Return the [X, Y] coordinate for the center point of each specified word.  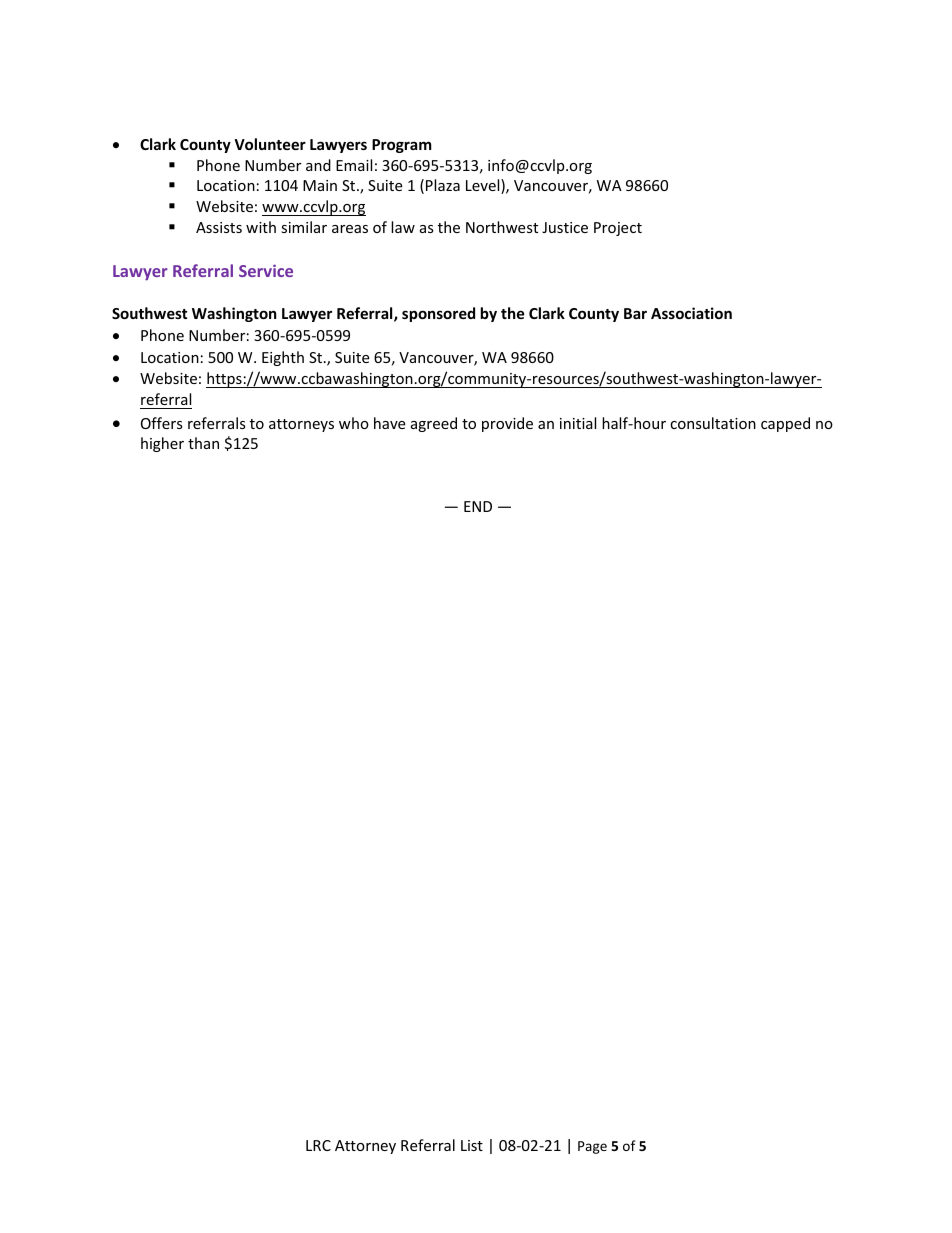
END [478, 506]
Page [592, 1147]
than [203, 443]
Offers [162, 423]
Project [618, 229]
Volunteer [270, 144]
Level [484, 186]
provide [507, 424]
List [472, 1145]
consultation [713, 423]
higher [162, 444]
